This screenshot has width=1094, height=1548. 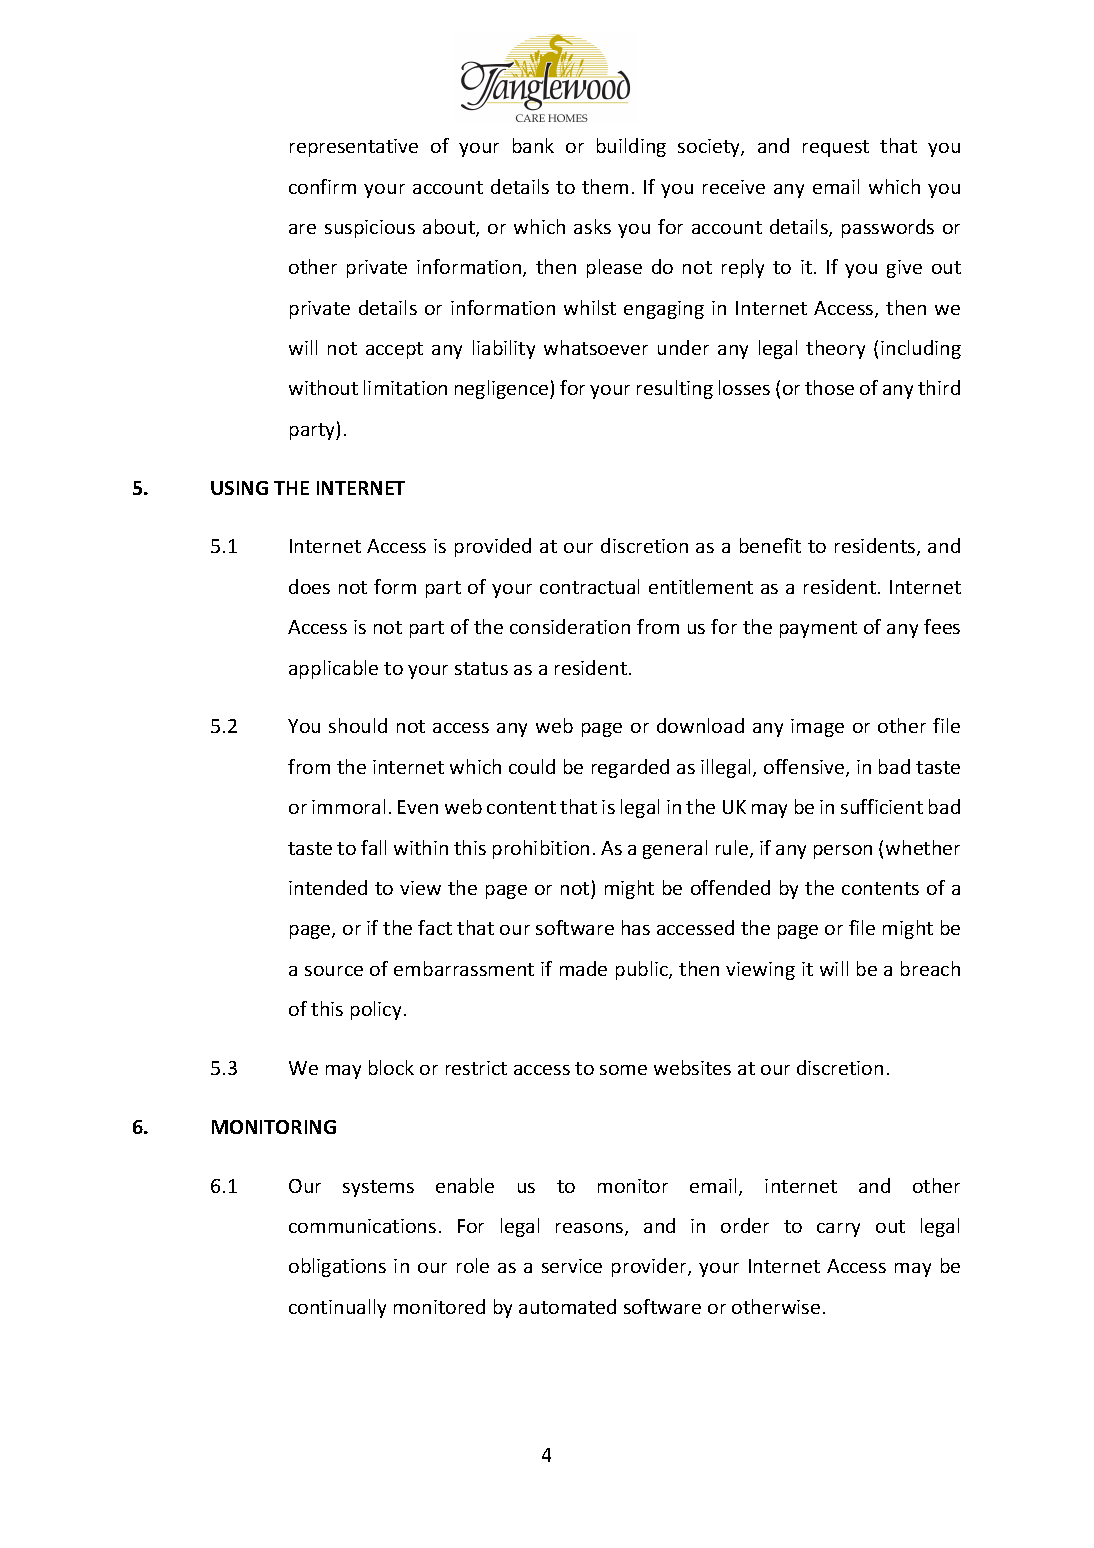 I want to click on prohibition, so click(x=541, y=849).
